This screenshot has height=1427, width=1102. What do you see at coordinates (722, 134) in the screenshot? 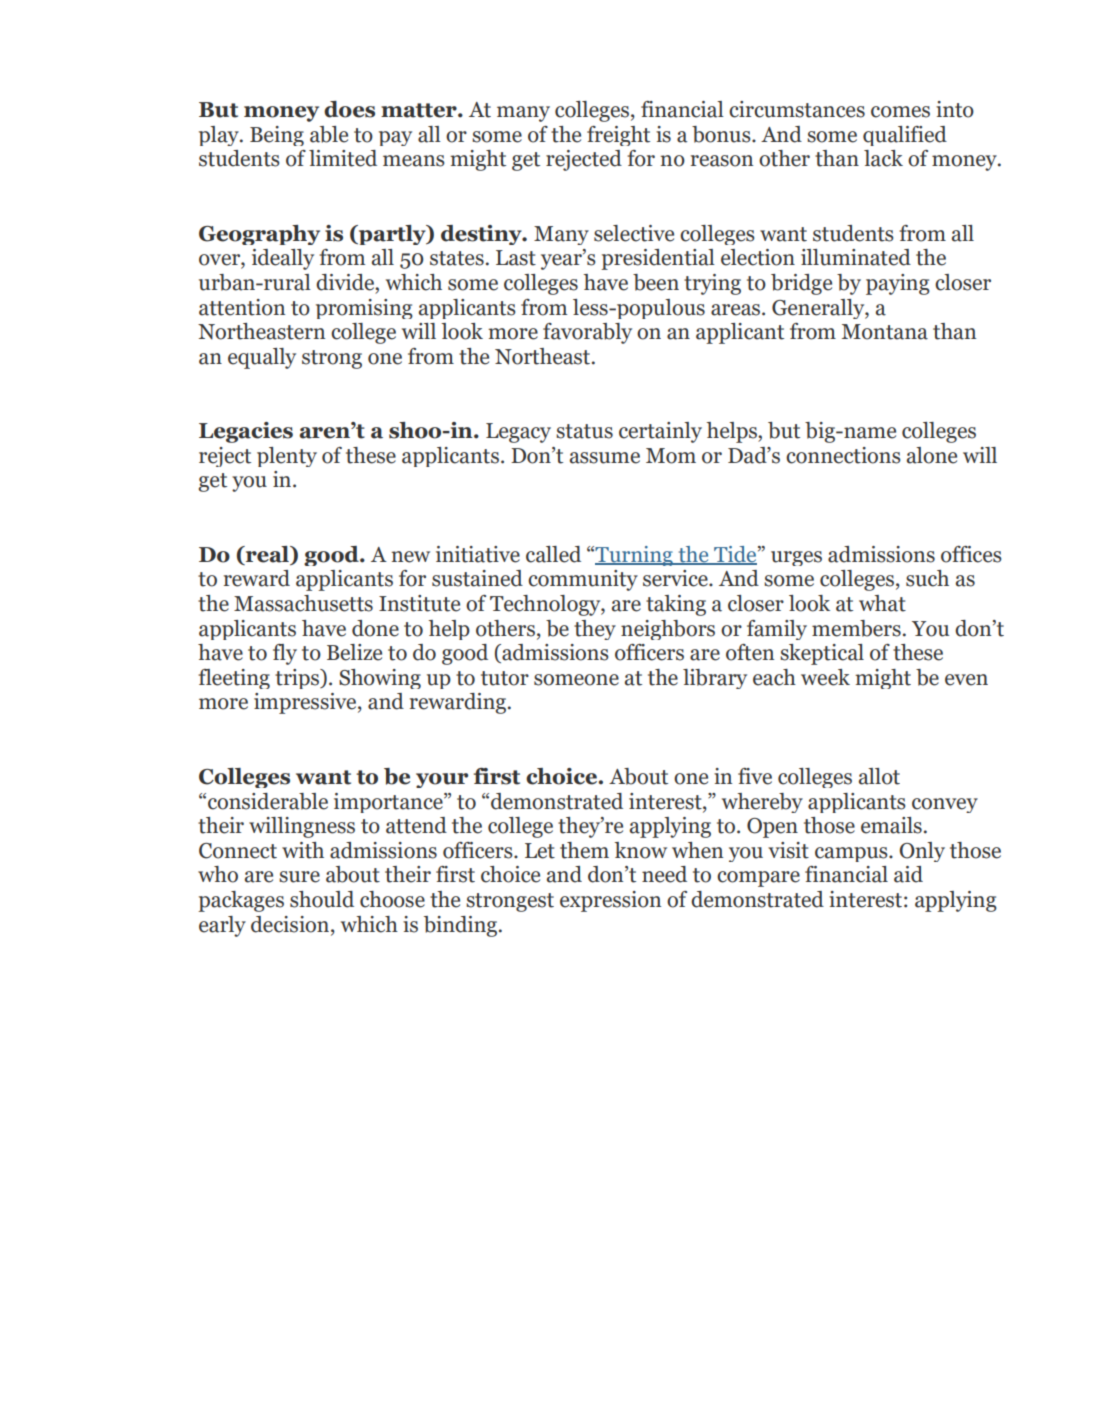
I see `bonus` at bounding box center [722, 134].
